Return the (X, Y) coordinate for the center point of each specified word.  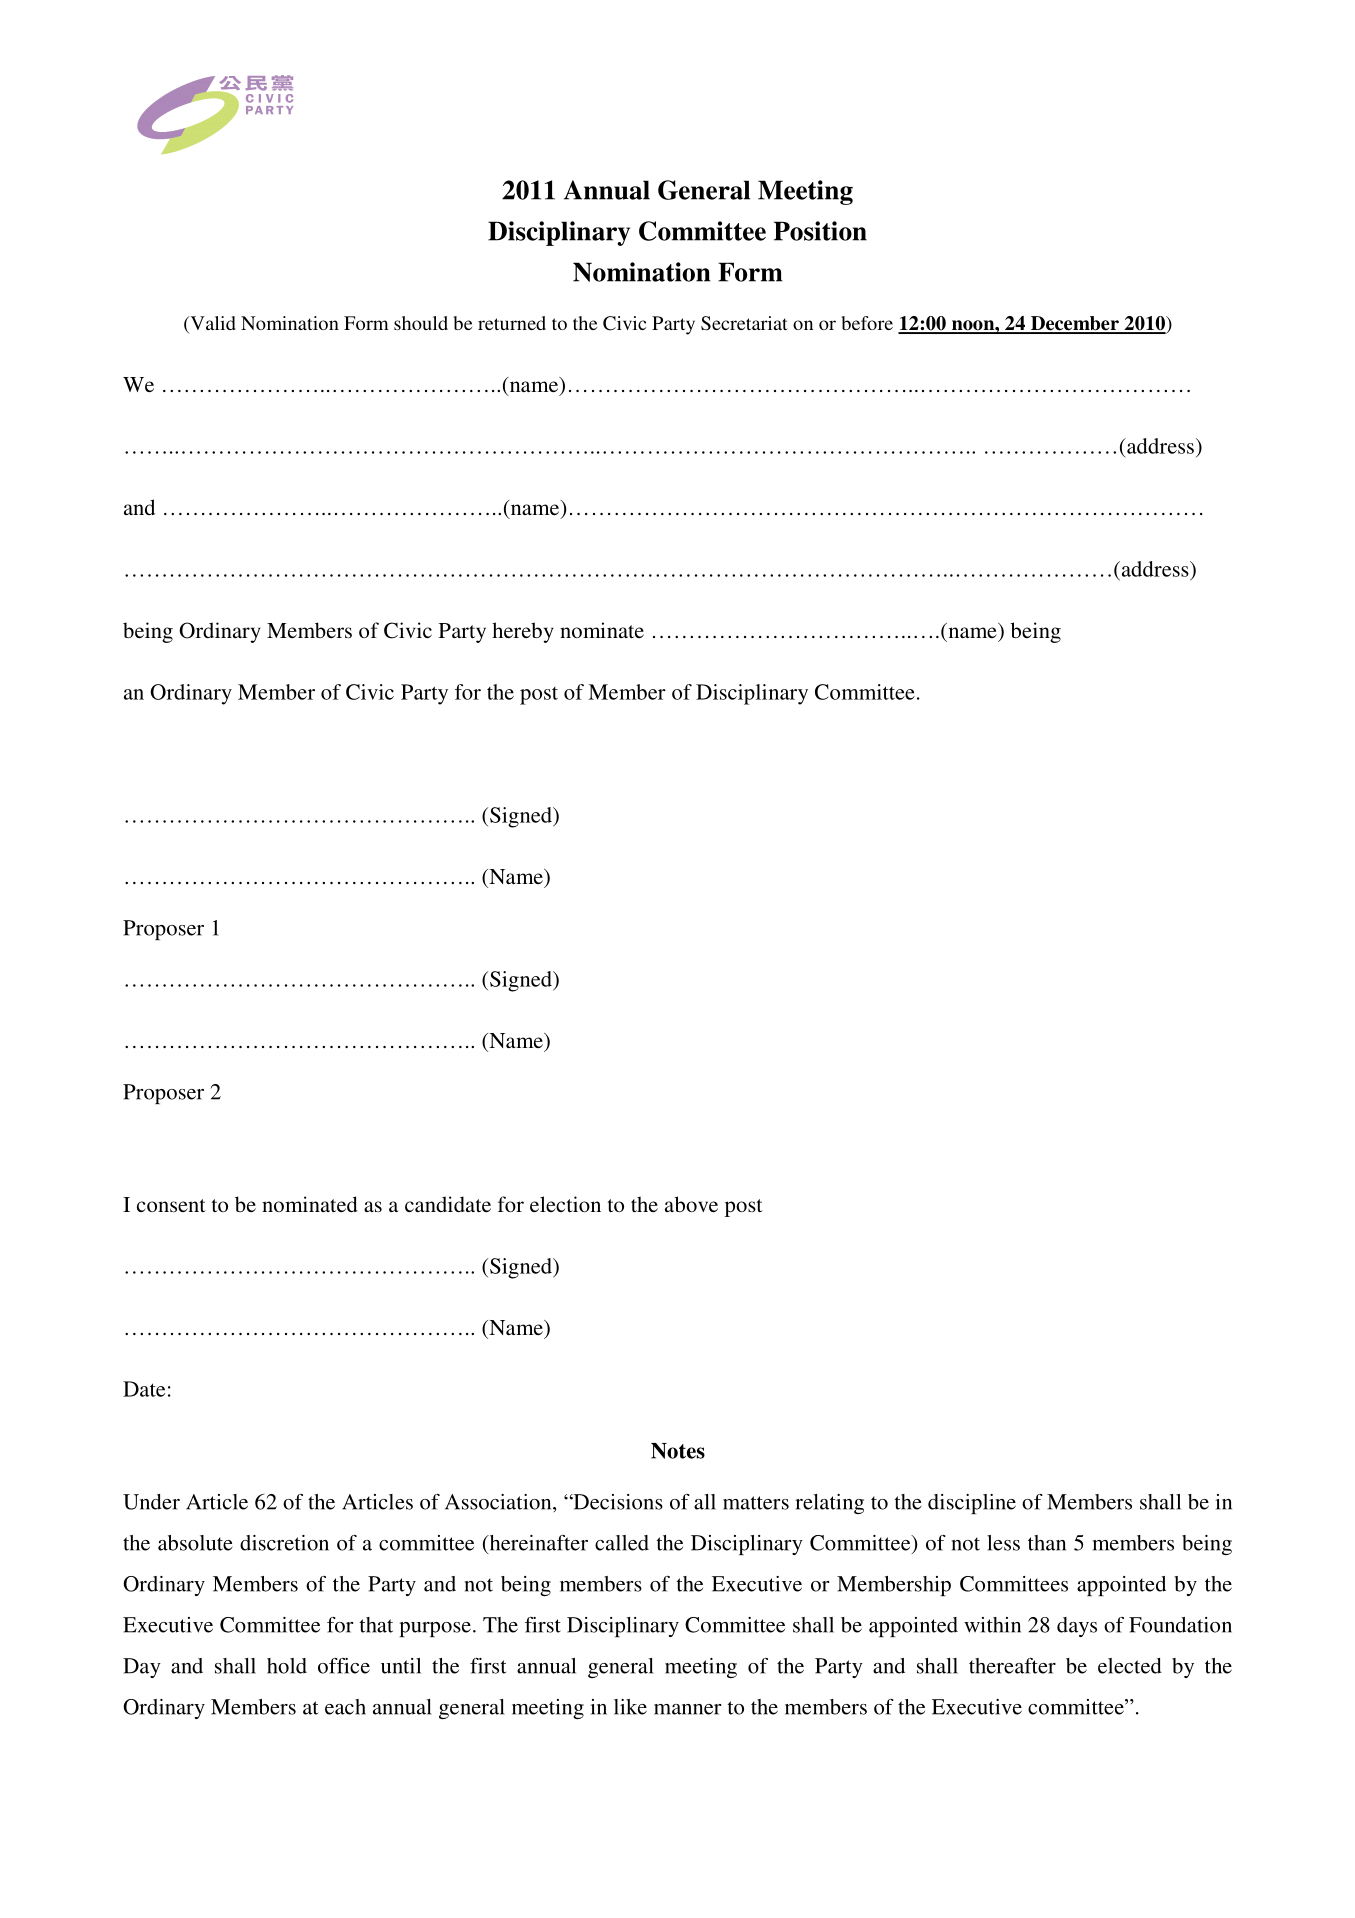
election (565, 1204)
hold (287, 1666)
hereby (523, 632)
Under (151, 1502)
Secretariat (744, 323)
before (867, 323)
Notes (678, 1451)
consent (171, 1205)
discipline (972, 1504)
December (1075, 324)
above (691, 1204)
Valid (212, 324)
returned (512, 323)
